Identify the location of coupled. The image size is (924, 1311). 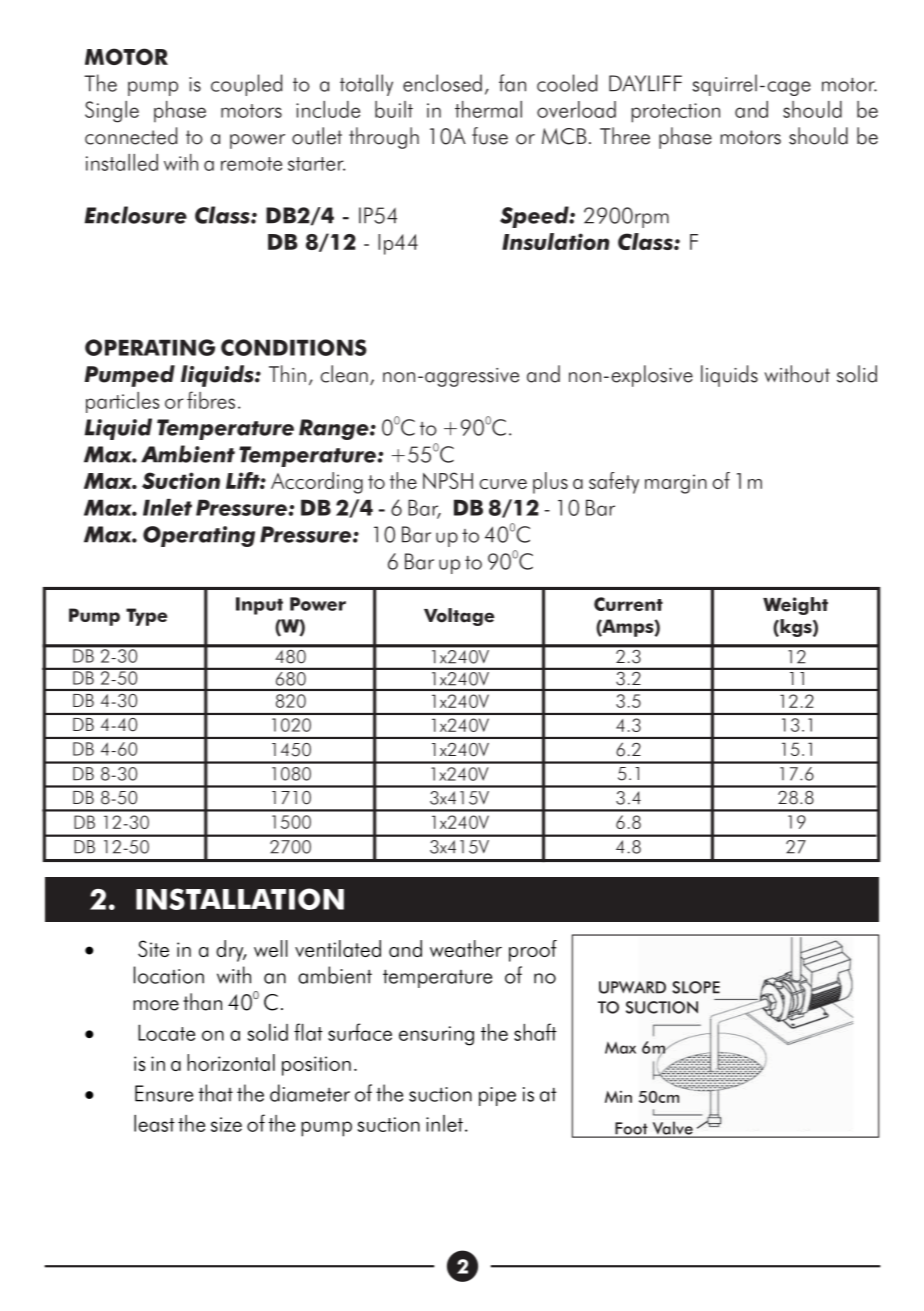
(246, 85).
